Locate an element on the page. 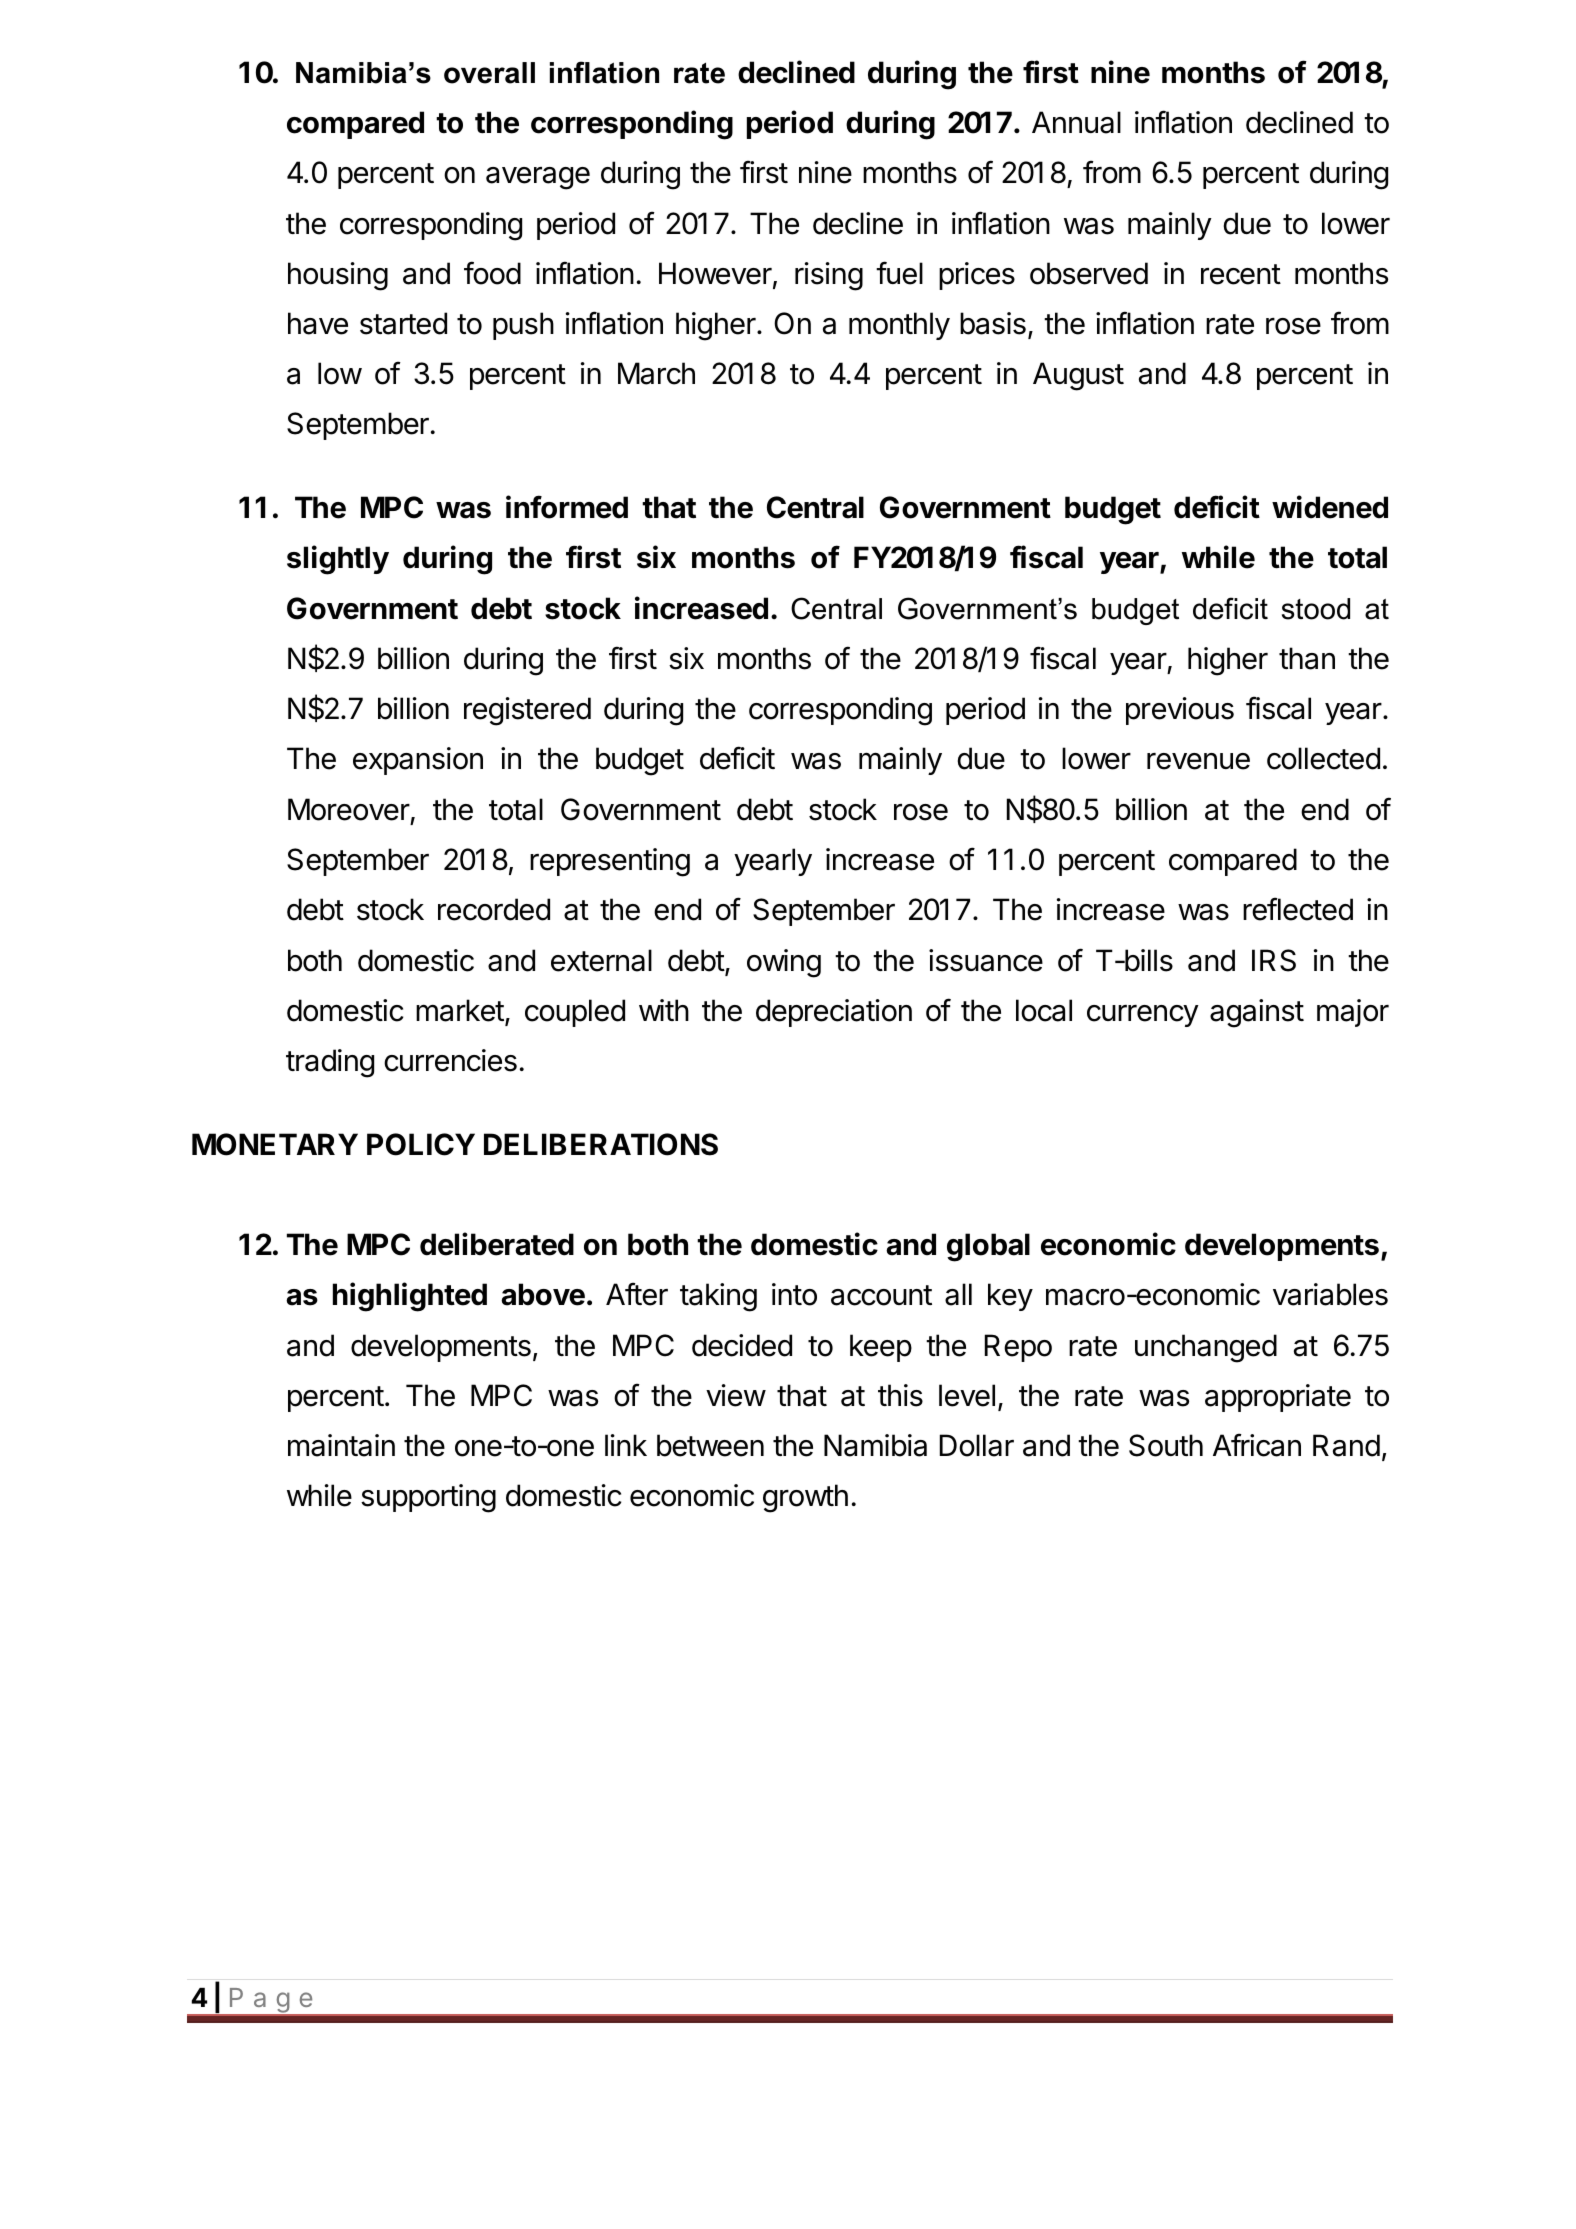 This image has width=1576, height=2229. against is located at coordinates (1257, 1013).
